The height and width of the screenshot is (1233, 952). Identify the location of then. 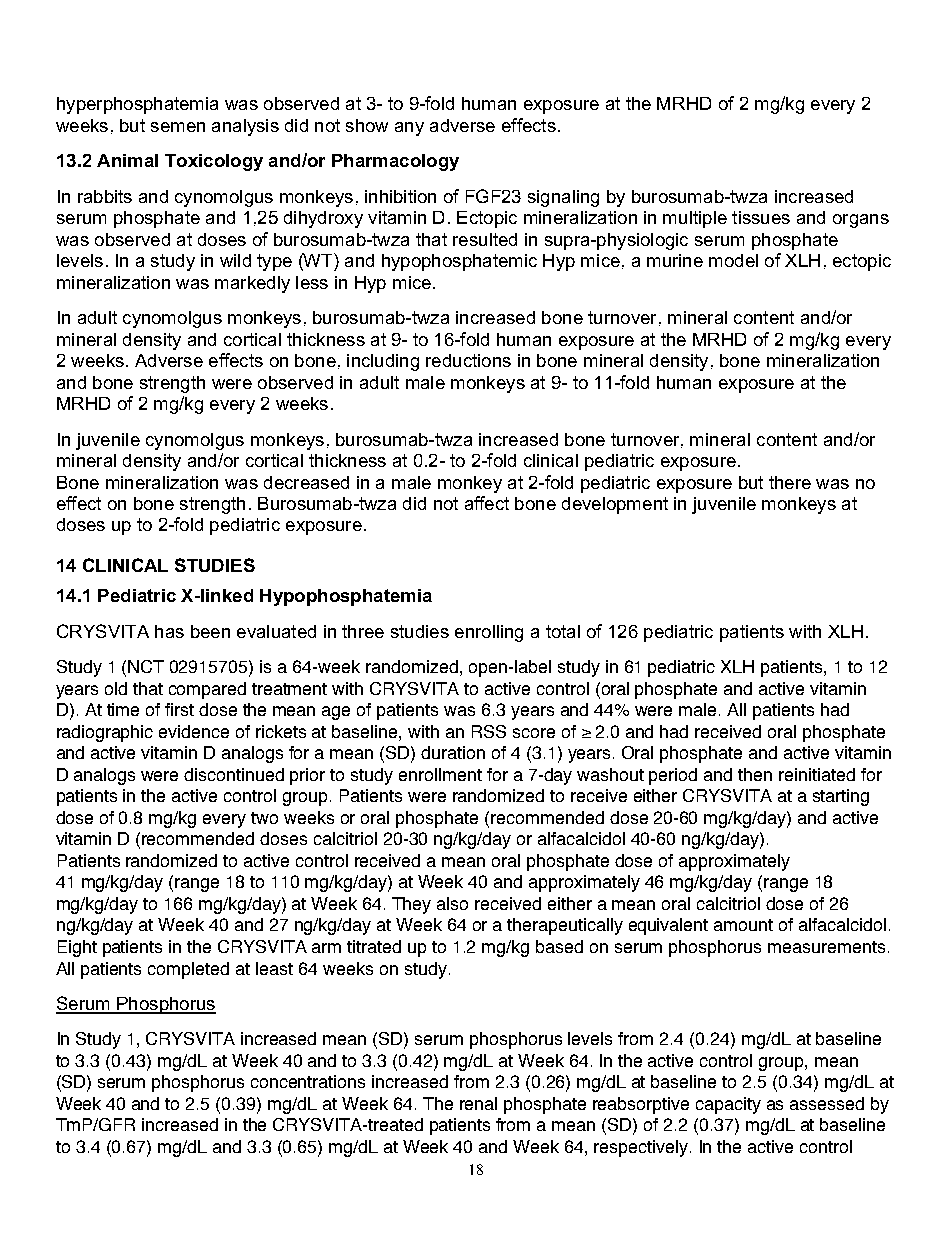
(755, 774).
